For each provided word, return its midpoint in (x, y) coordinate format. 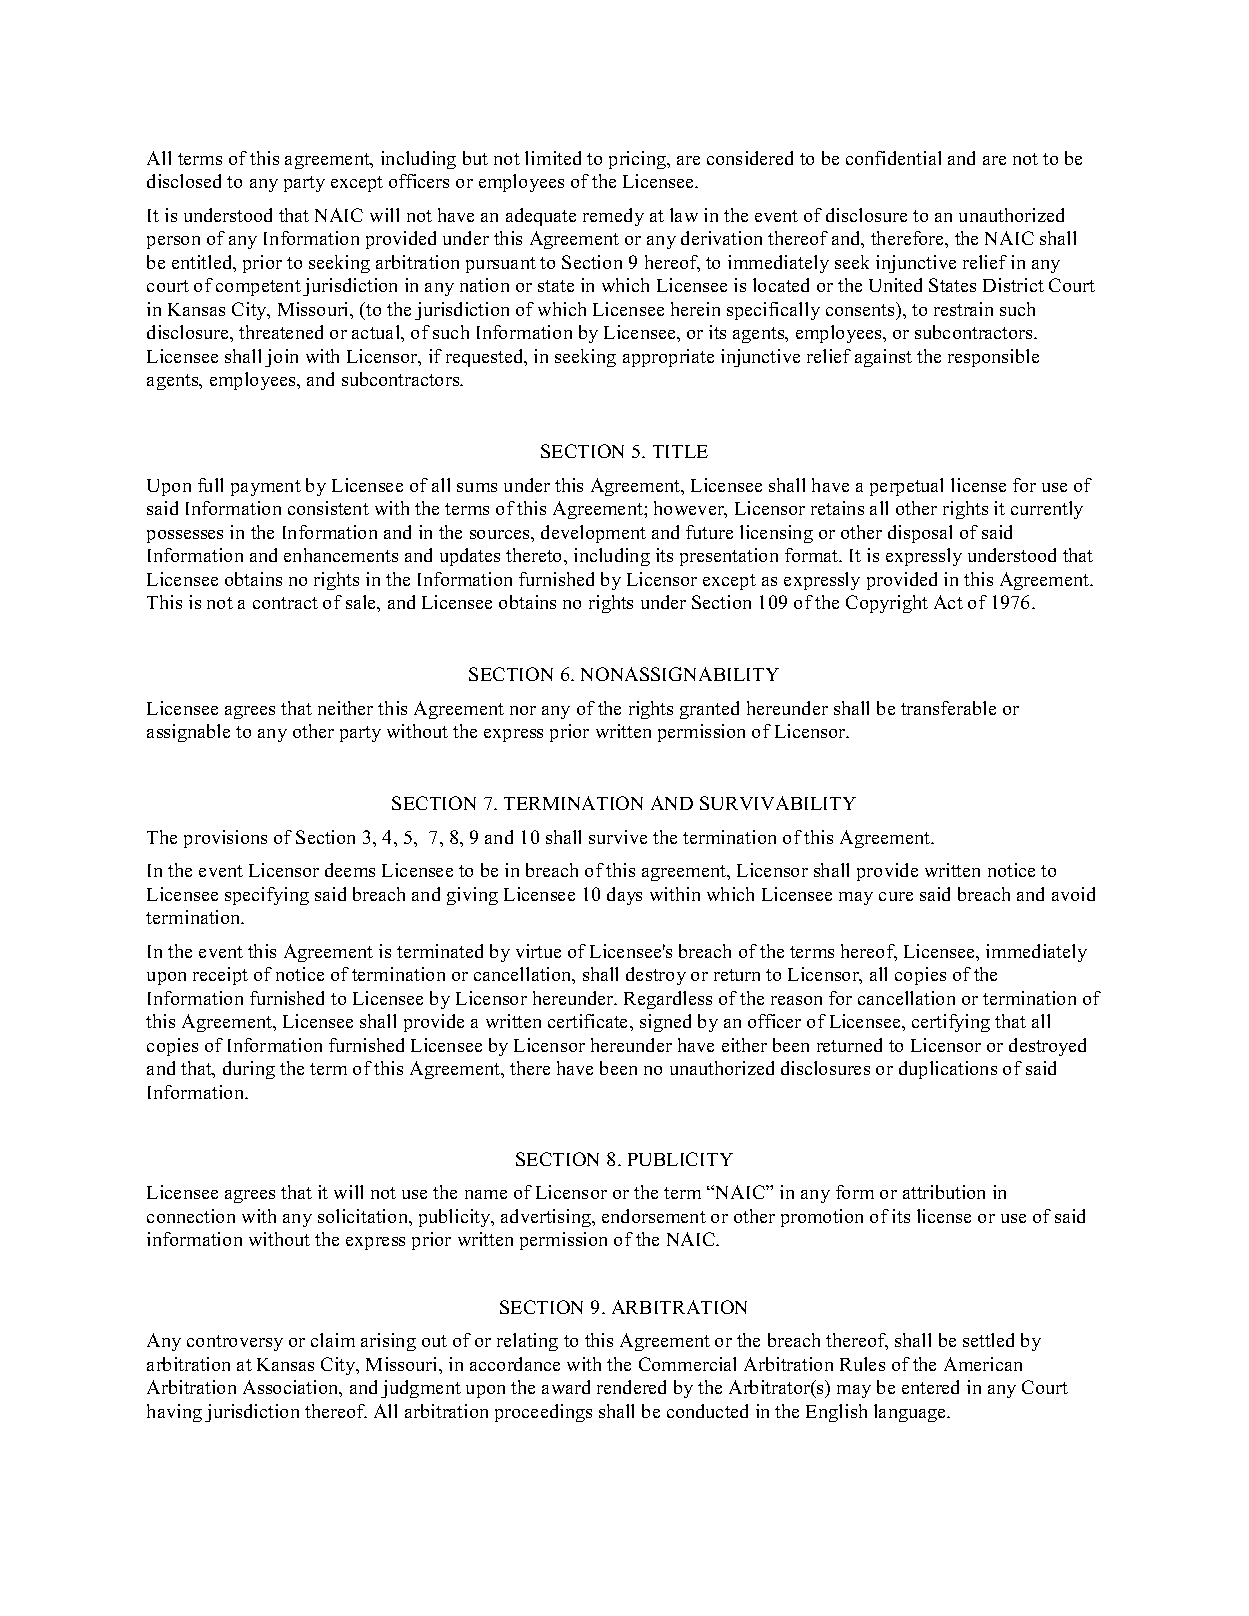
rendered (631, 1387)
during (249, 1070)
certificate (589, 1021)
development (593, 534)
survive (618, 837)
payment (266, 488)
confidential (893, 158)
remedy (613, 217)
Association (292, 1388)
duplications (948, 1070)
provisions (225, 839)
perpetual (906, 487)
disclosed (184, 181)
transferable (948, 708)
